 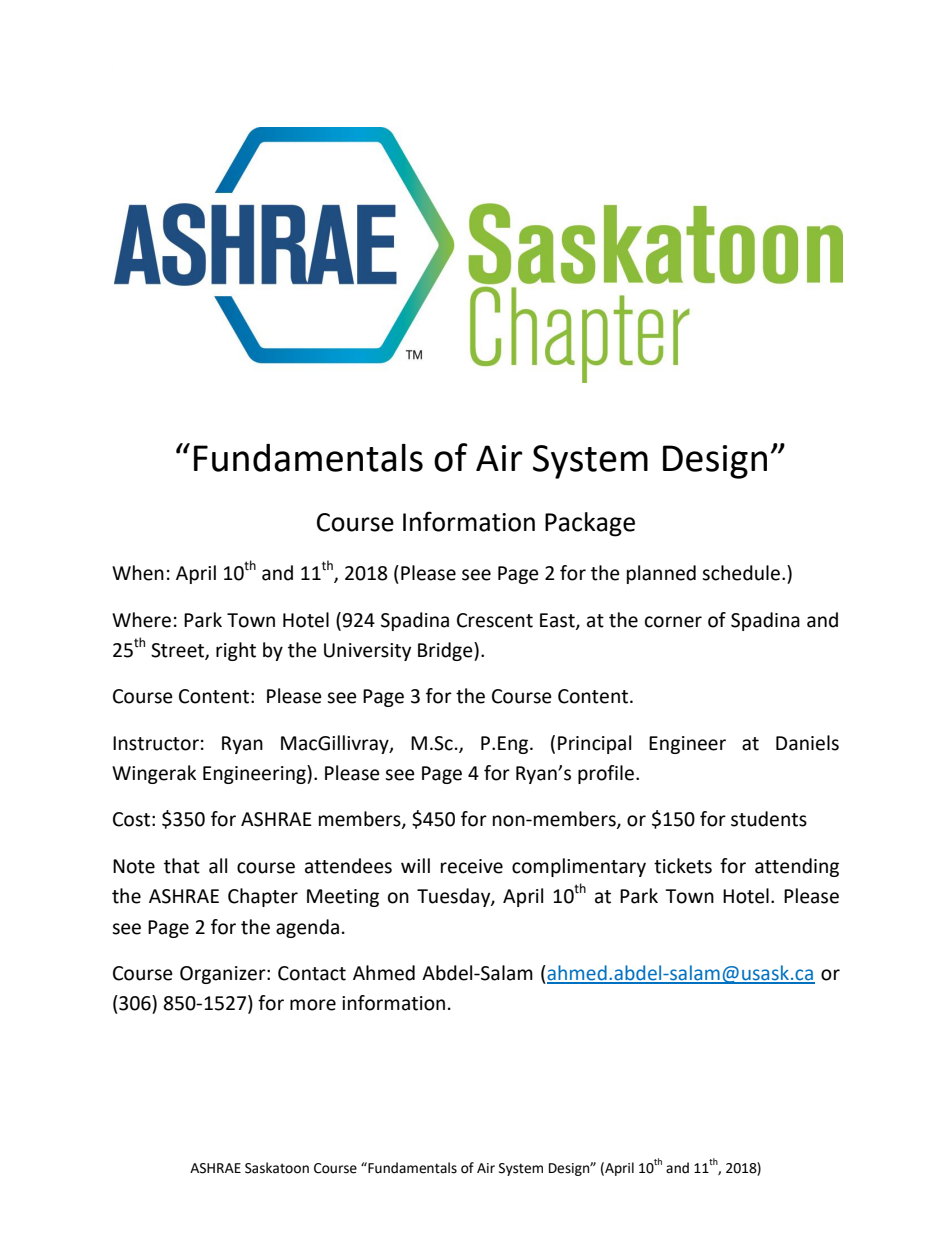 What do you see at coordinates (807, 743) in the screenshot?
I see `Daniels` at bounding box center [807, 743].
